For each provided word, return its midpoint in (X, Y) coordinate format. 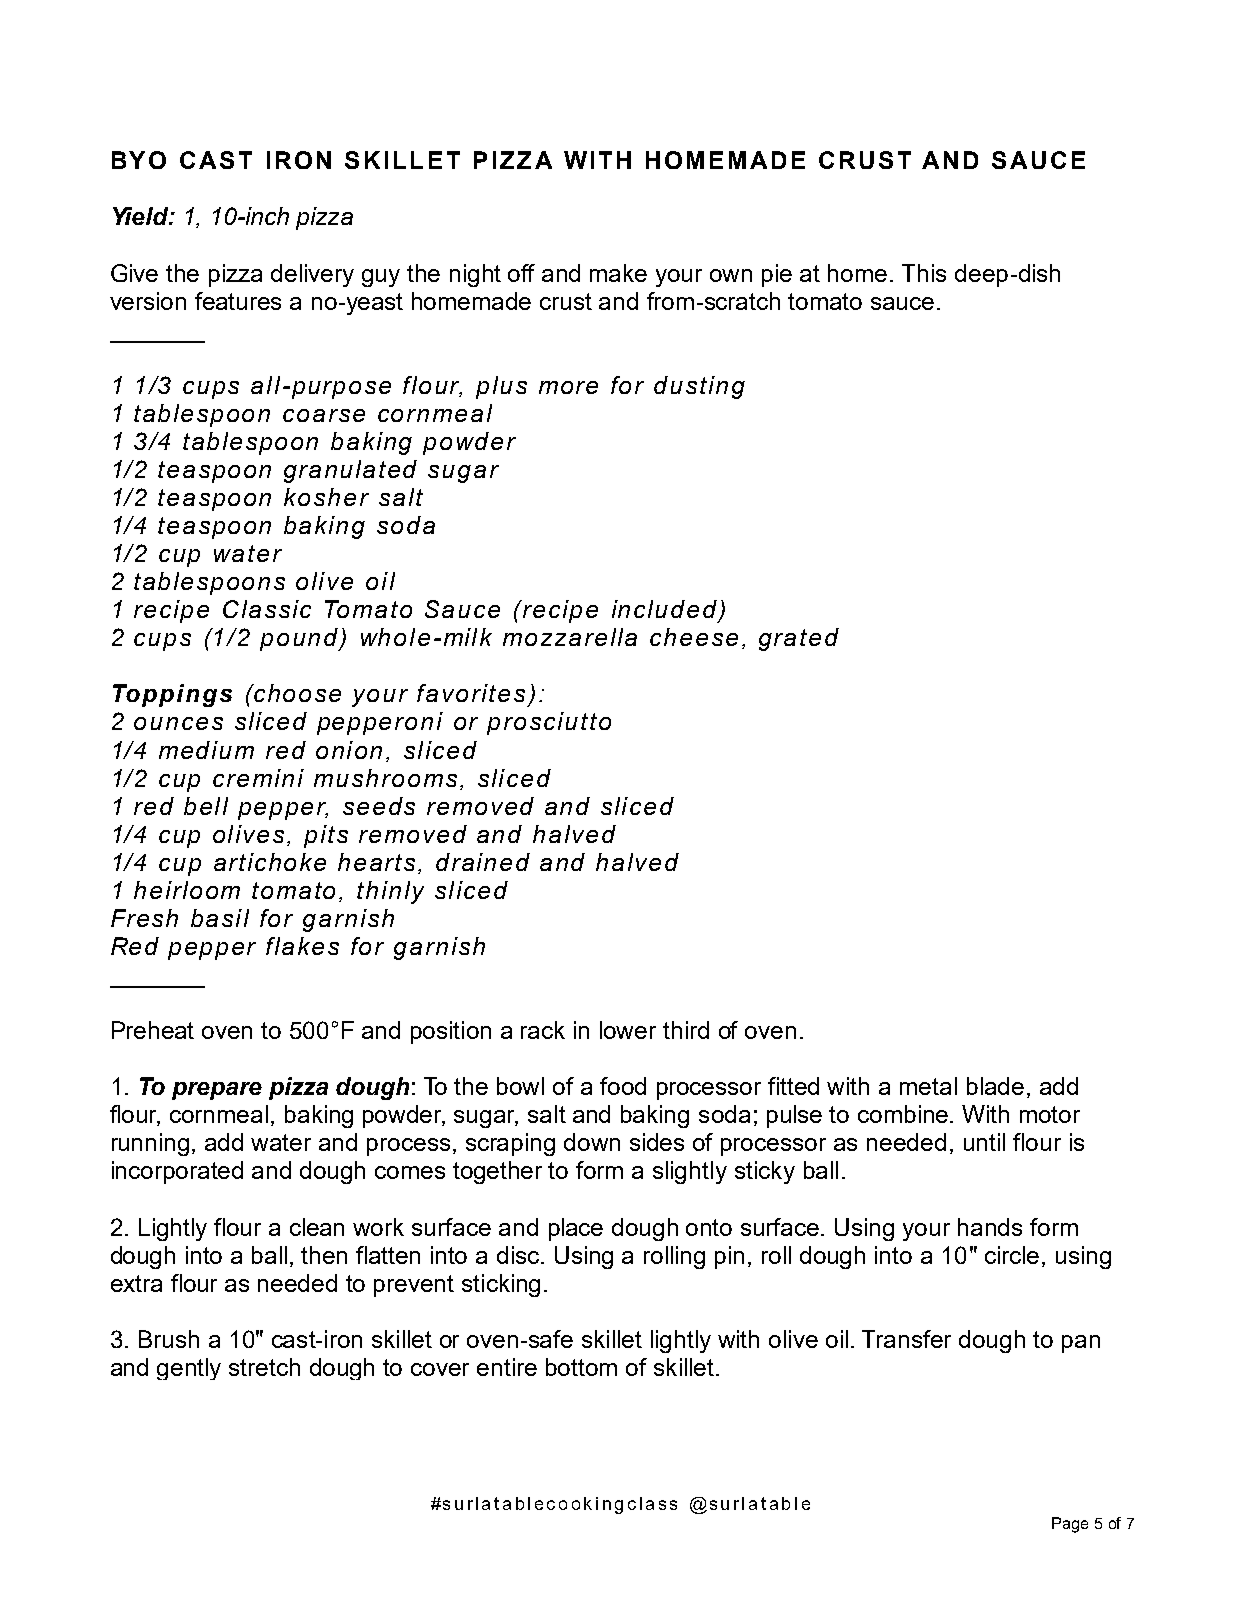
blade (995, 1086)
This (924, 273)
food (623, 1086)
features (238, 301)
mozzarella (570, 637)
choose (297, 693)
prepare (217, 1091)
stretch (264, 1367)
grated (799, 639)
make (618, 273)
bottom (581, 1367)
